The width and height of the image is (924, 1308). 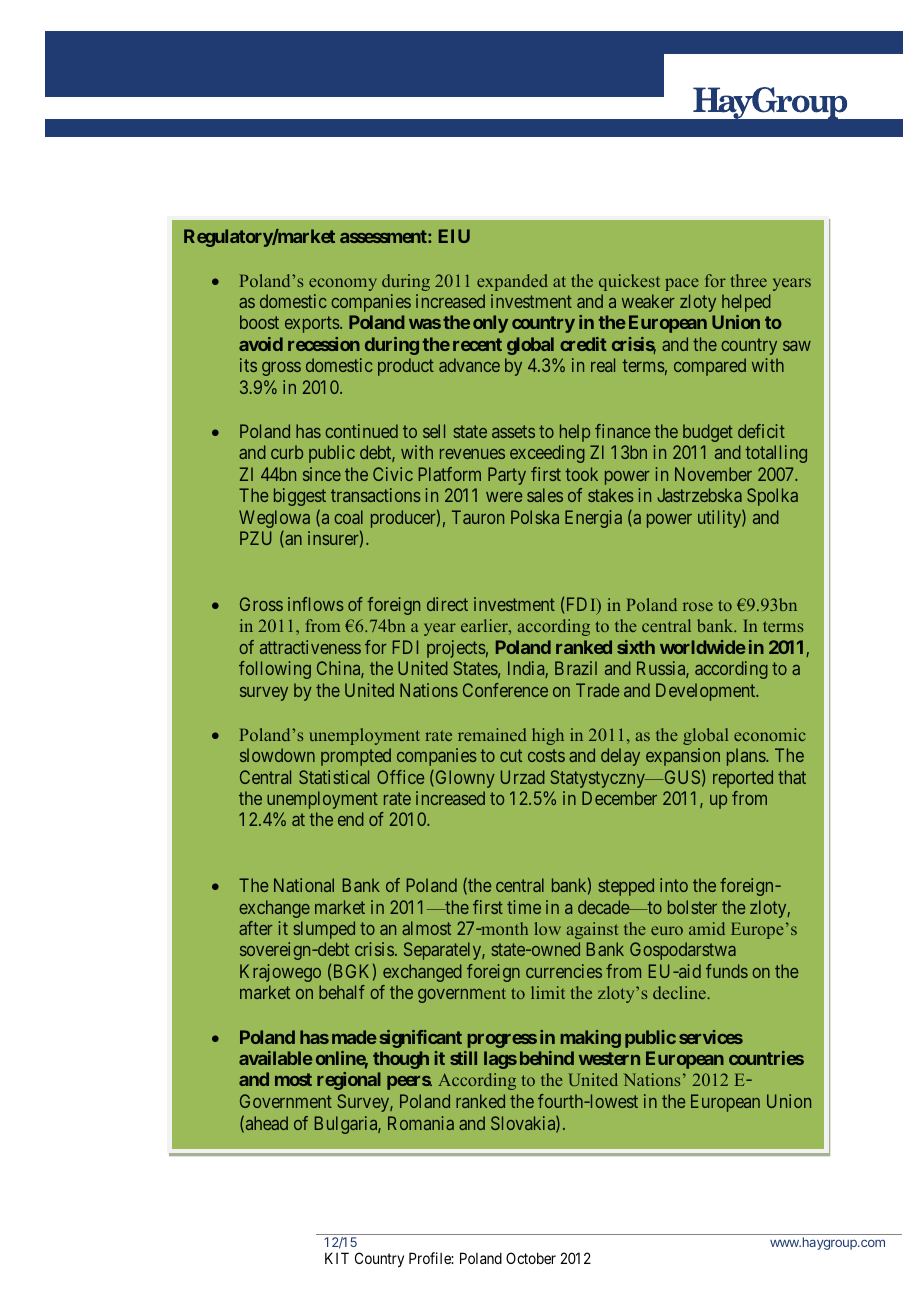 I want to click on slumped, so click(x=324, y=930).
